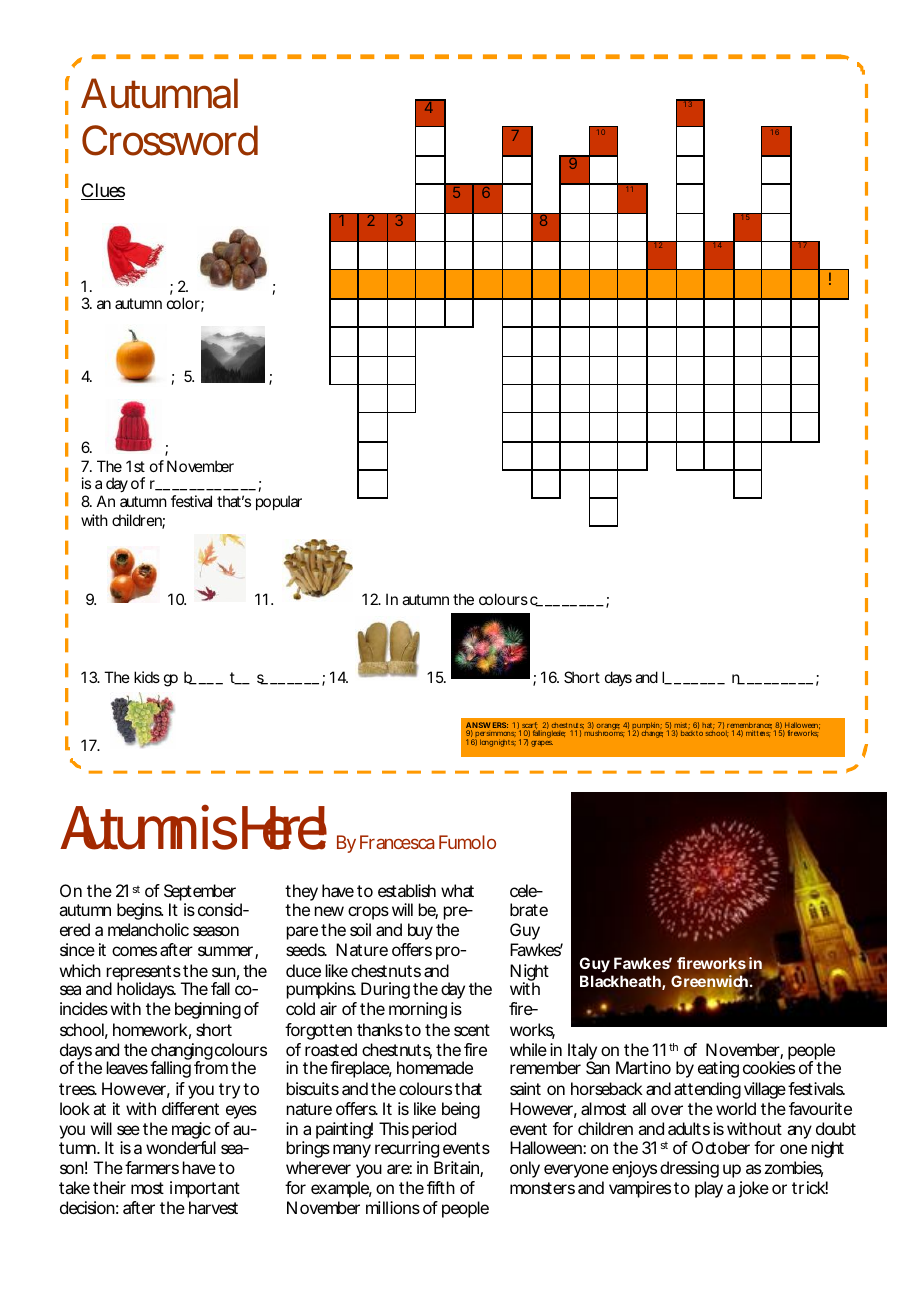 The height and width of the screenshot is (1308, 924). Describe the element at coordinates (542, 744) in the screenshot. I see `grapes` at that location.
